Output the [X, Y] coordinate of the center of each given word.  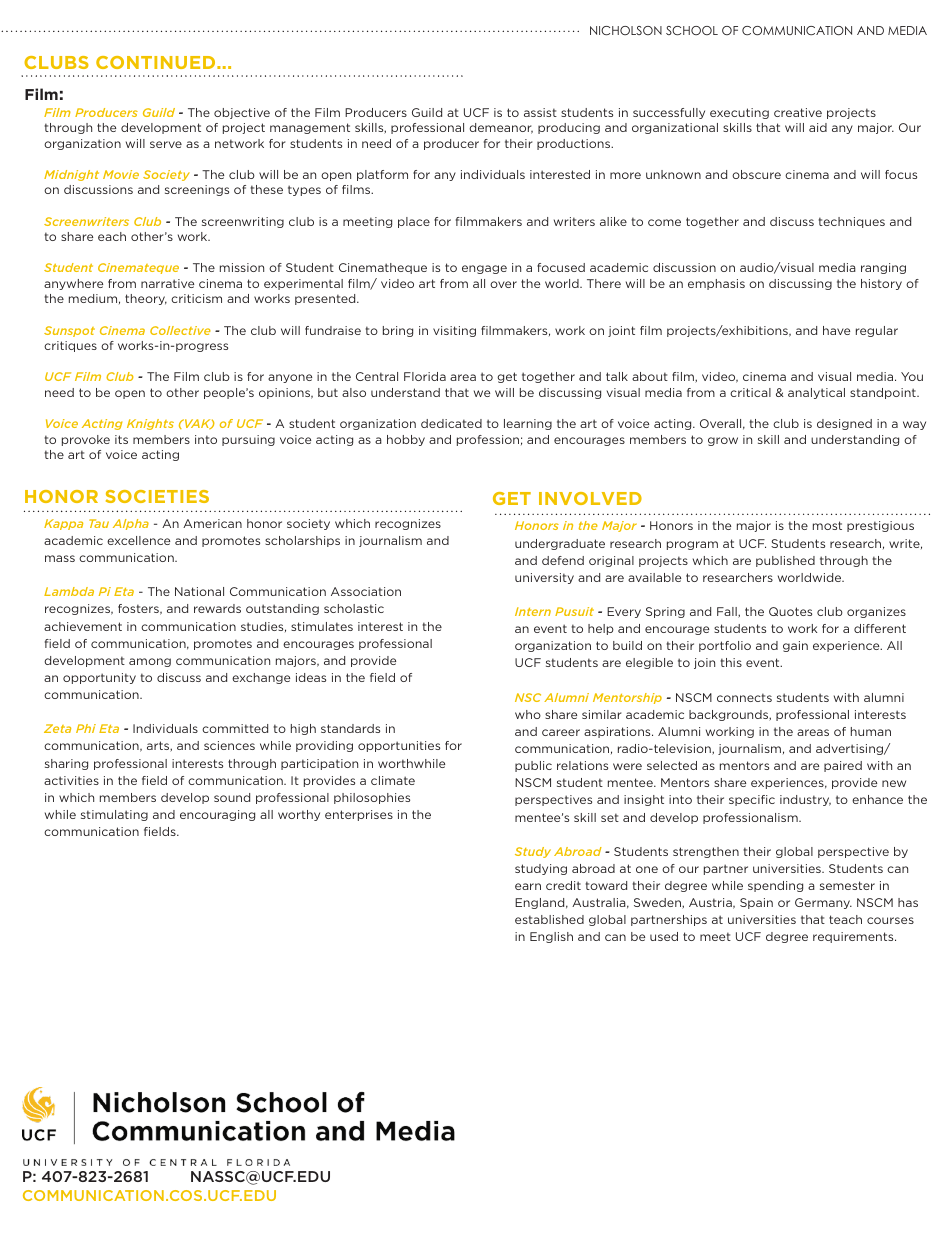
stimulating [114, 815]
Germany [823, 903]
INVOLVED [590, 498]
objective [242, 113]
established [549, 919]
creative [798, 112]
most [827, 525]
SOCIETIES [157, 496]
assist [540, 112]
